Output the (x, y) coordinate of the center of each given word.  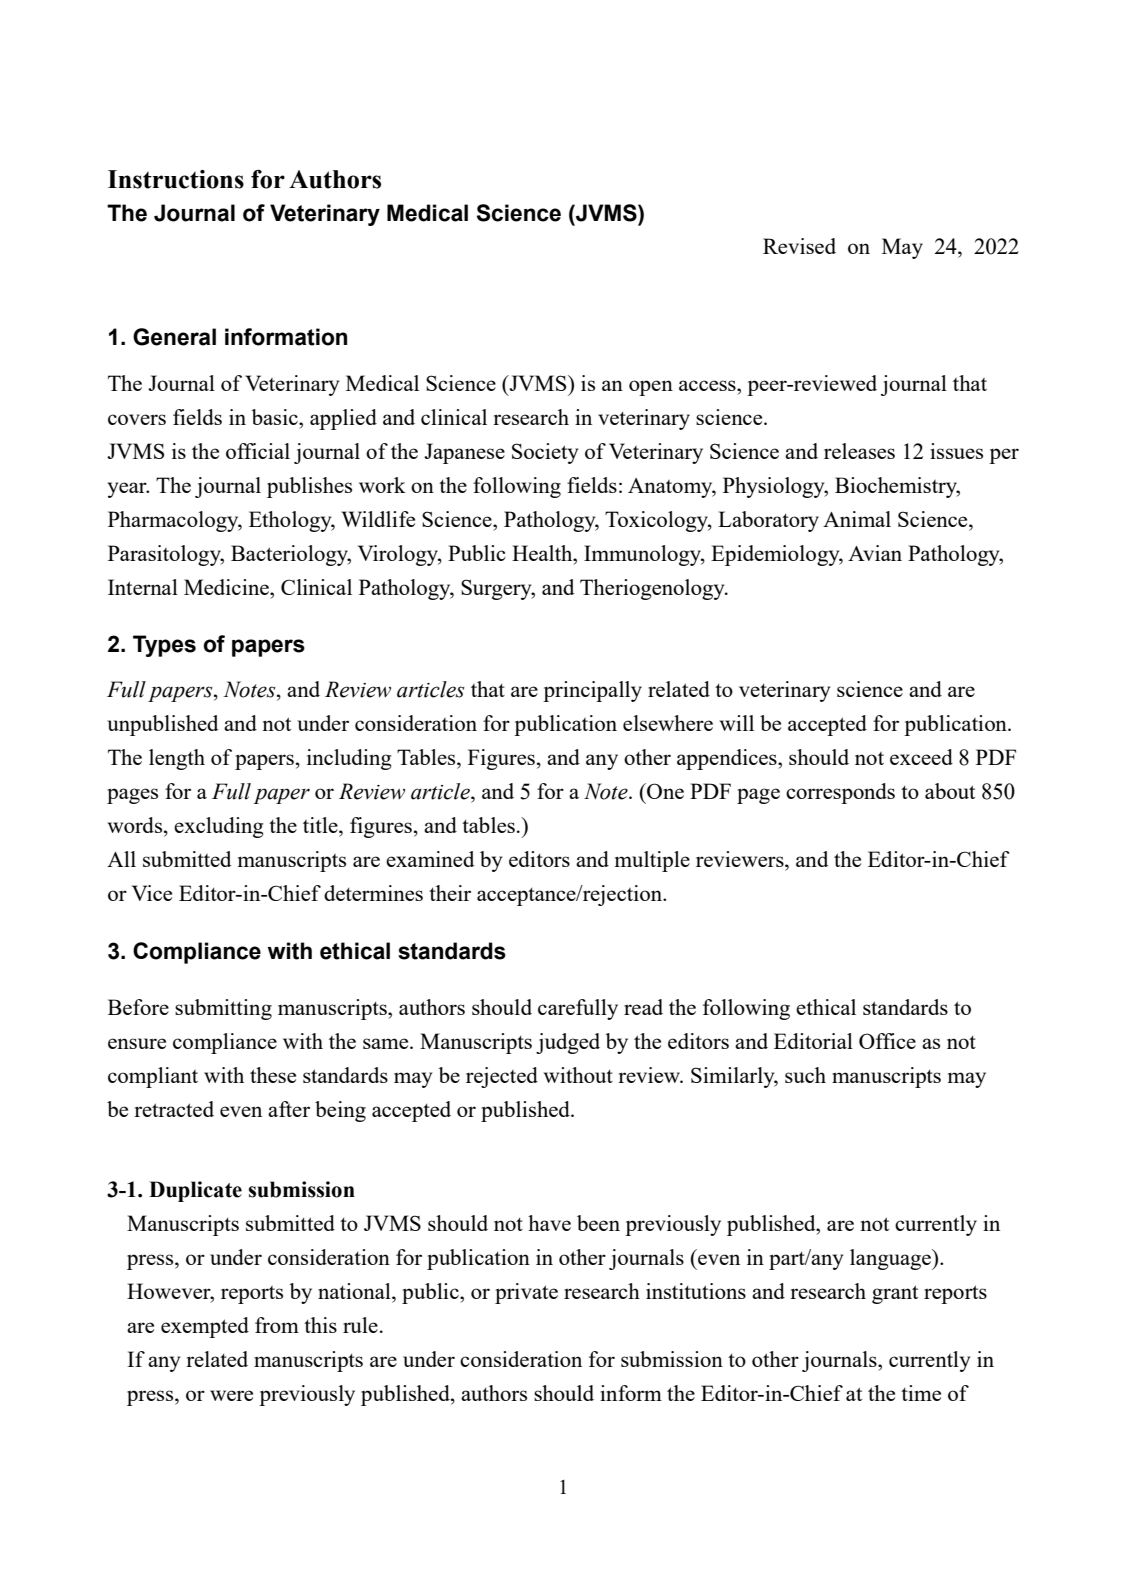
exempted (205, 1327)
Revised (799, 246)
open (651, 388)
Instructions (176, 179)
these (273, 1075)
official (258, 451)
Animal (857, 519)
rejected (502, 1077)
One (664, 791)
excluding (219, 827)
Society (545, 453)
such (805, 1075)
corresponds (840, 793)
